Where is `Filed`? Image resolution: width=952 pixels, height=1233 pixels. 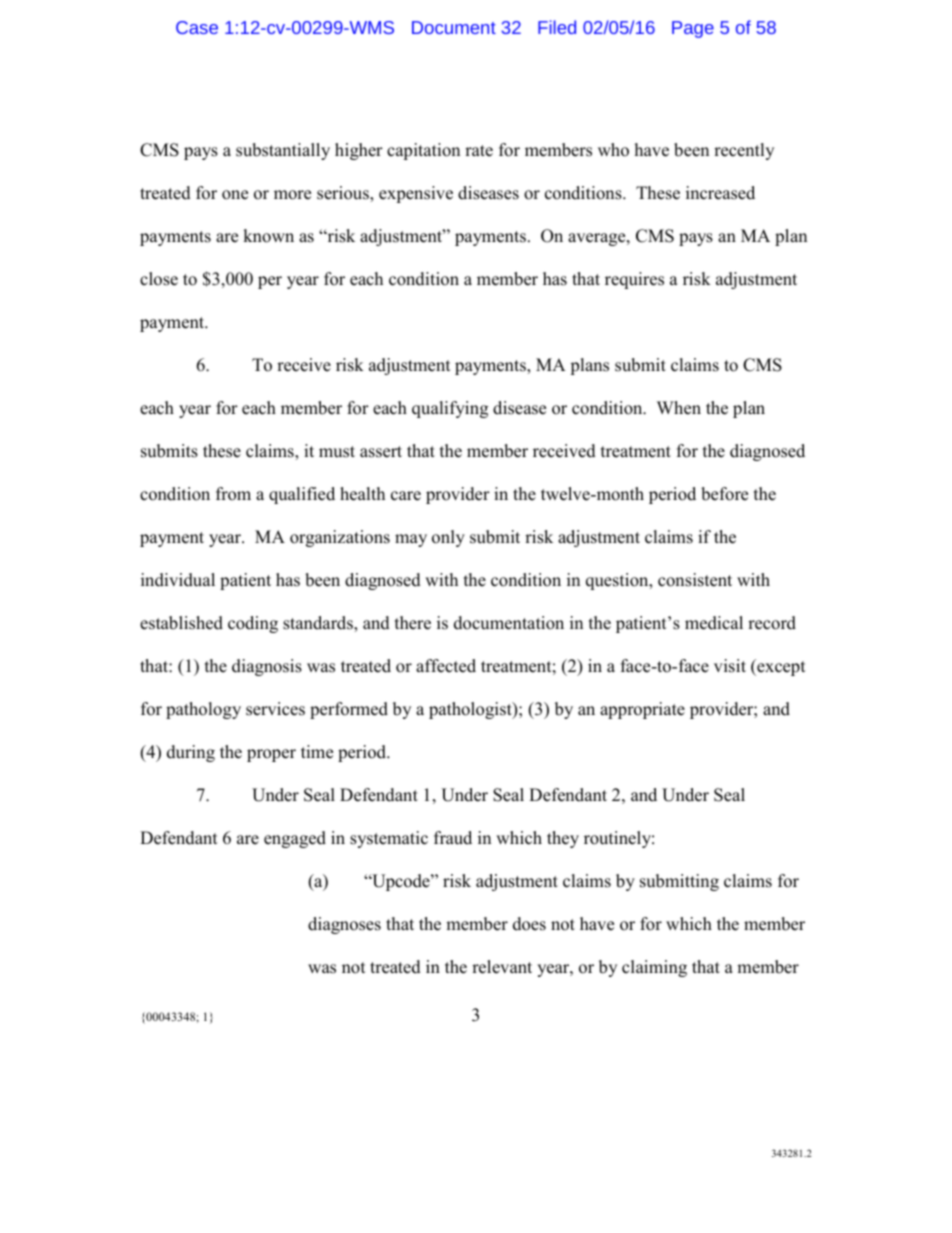
Filed is located at coordinates (557, 27).
